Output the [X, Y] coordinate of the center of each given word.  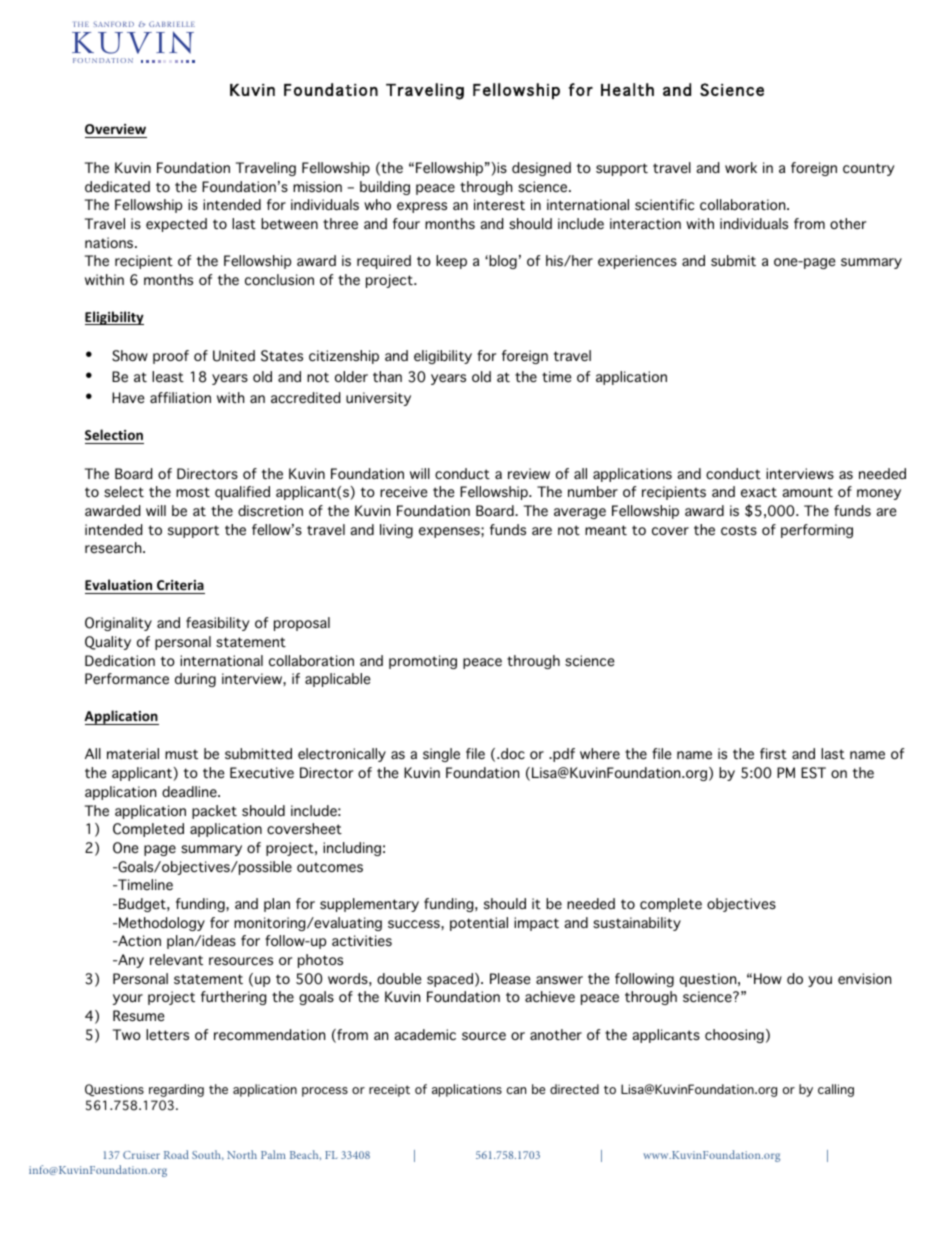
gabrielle [172, 24]
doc [512, 754]
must [181, 754]
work [741, 167]
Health [627, 89]
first [773, 753]
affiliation [180, 397]
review [529, 474]
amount [807, 492]
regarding [176, 1090]
